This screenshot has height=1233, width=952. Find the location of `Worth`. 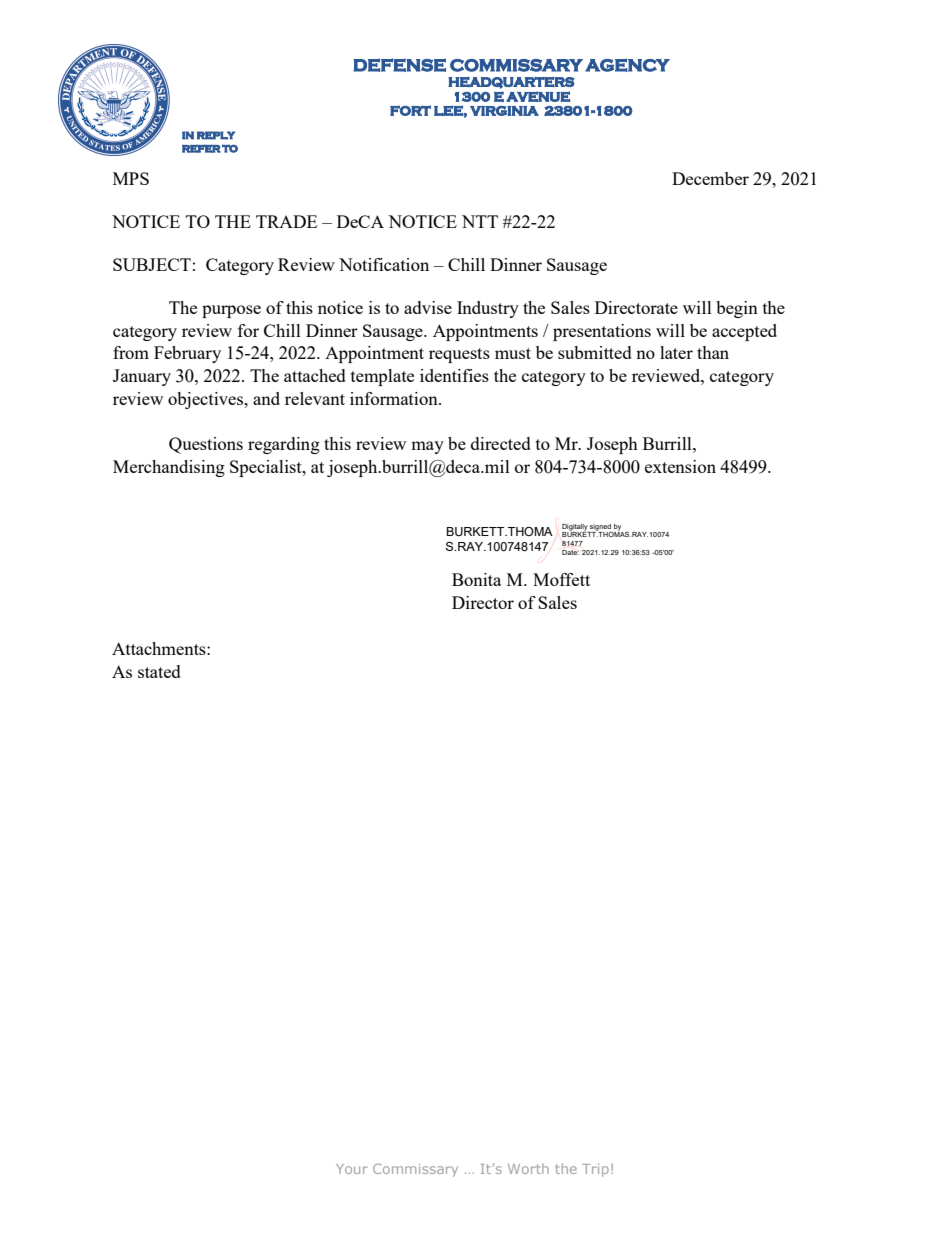

Worth is located at coordinates (528, 1168).
